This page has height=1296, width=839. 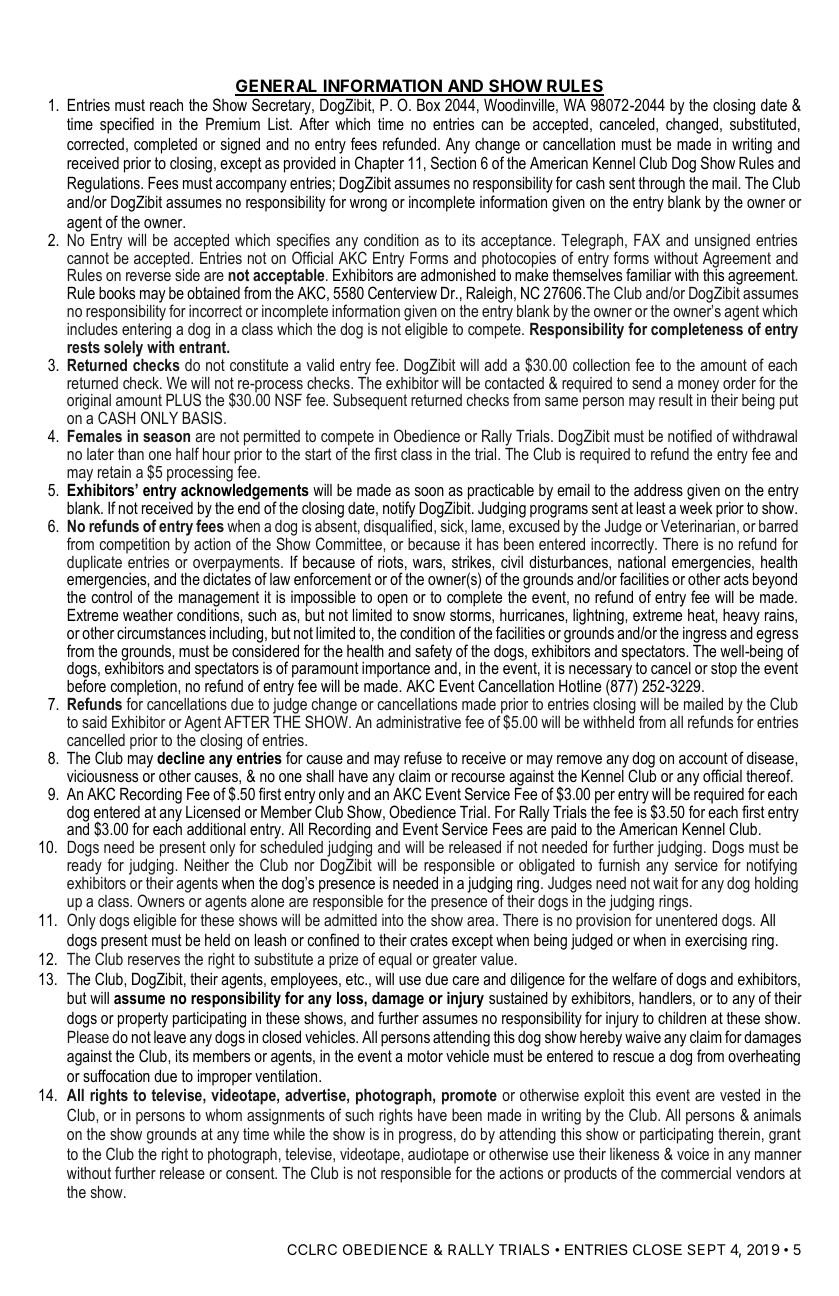 I want to click on refuse, so click(x=423, y=757).
